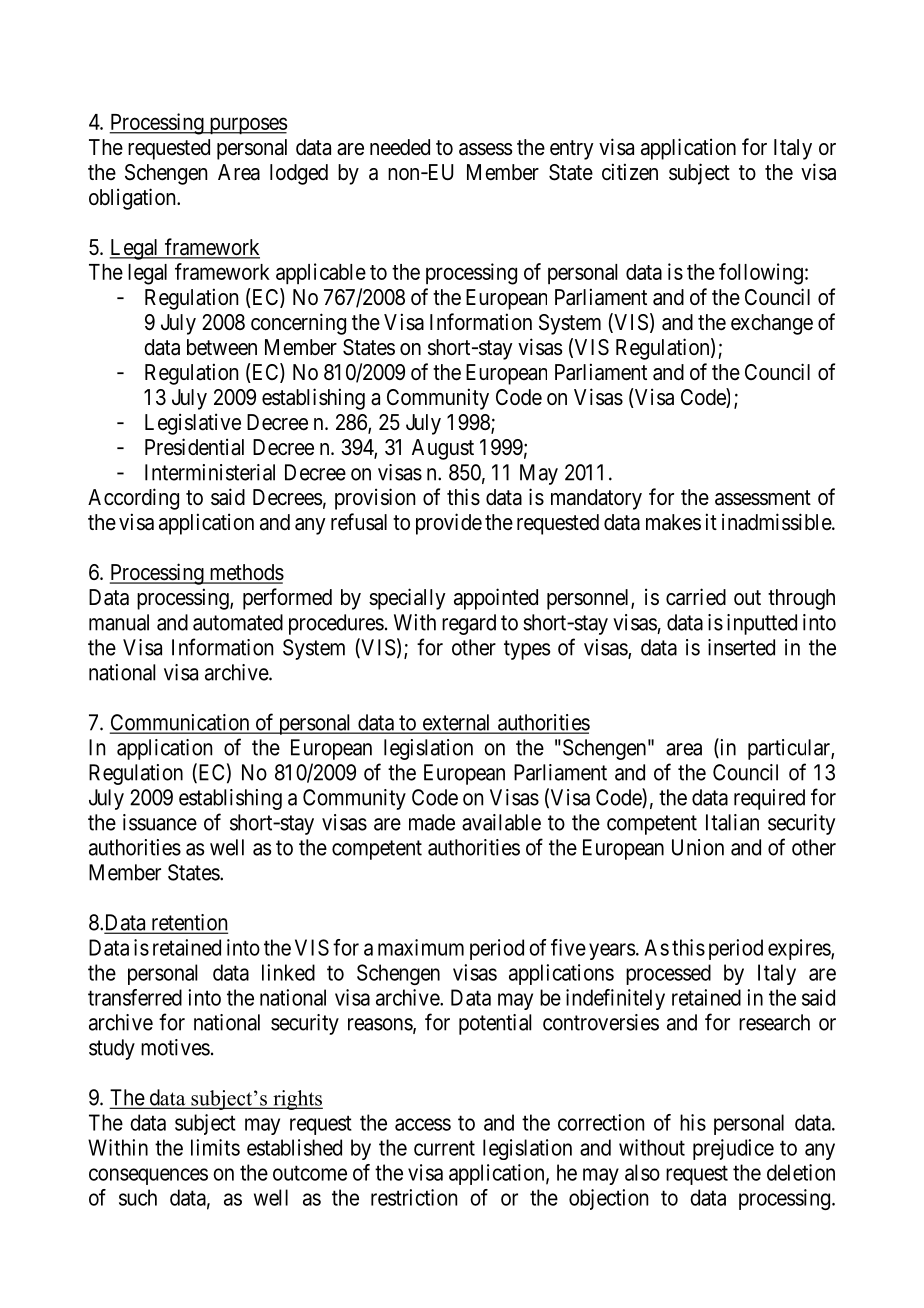 The height and width of the image is (1308, 924). I want to click on inserted, so click(741, 647).
